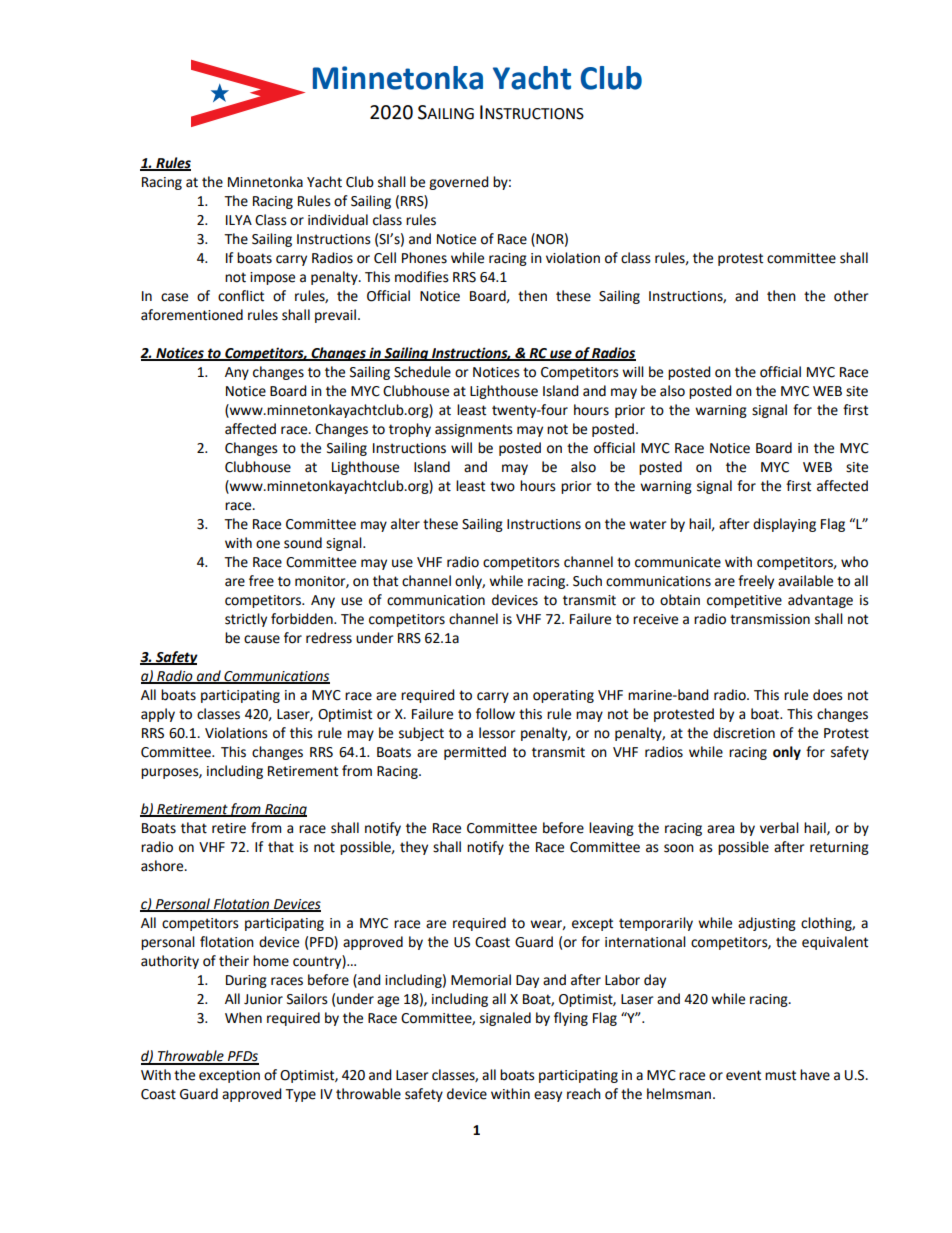 The height and width of the page is (1233, 952). I want to click on operating, so click(563, 696).
